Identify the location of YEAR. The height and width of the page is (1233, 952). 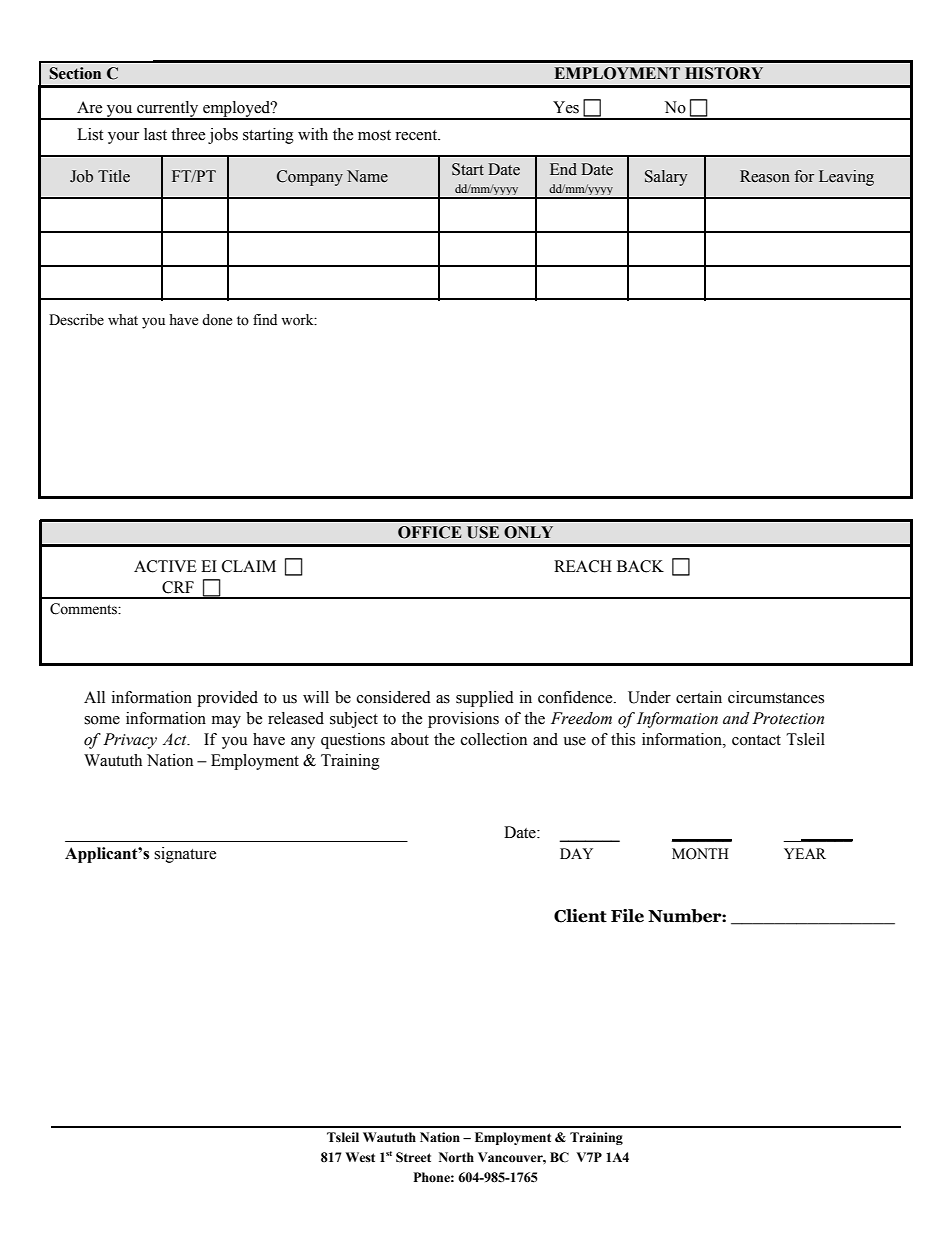
(805, 853).
